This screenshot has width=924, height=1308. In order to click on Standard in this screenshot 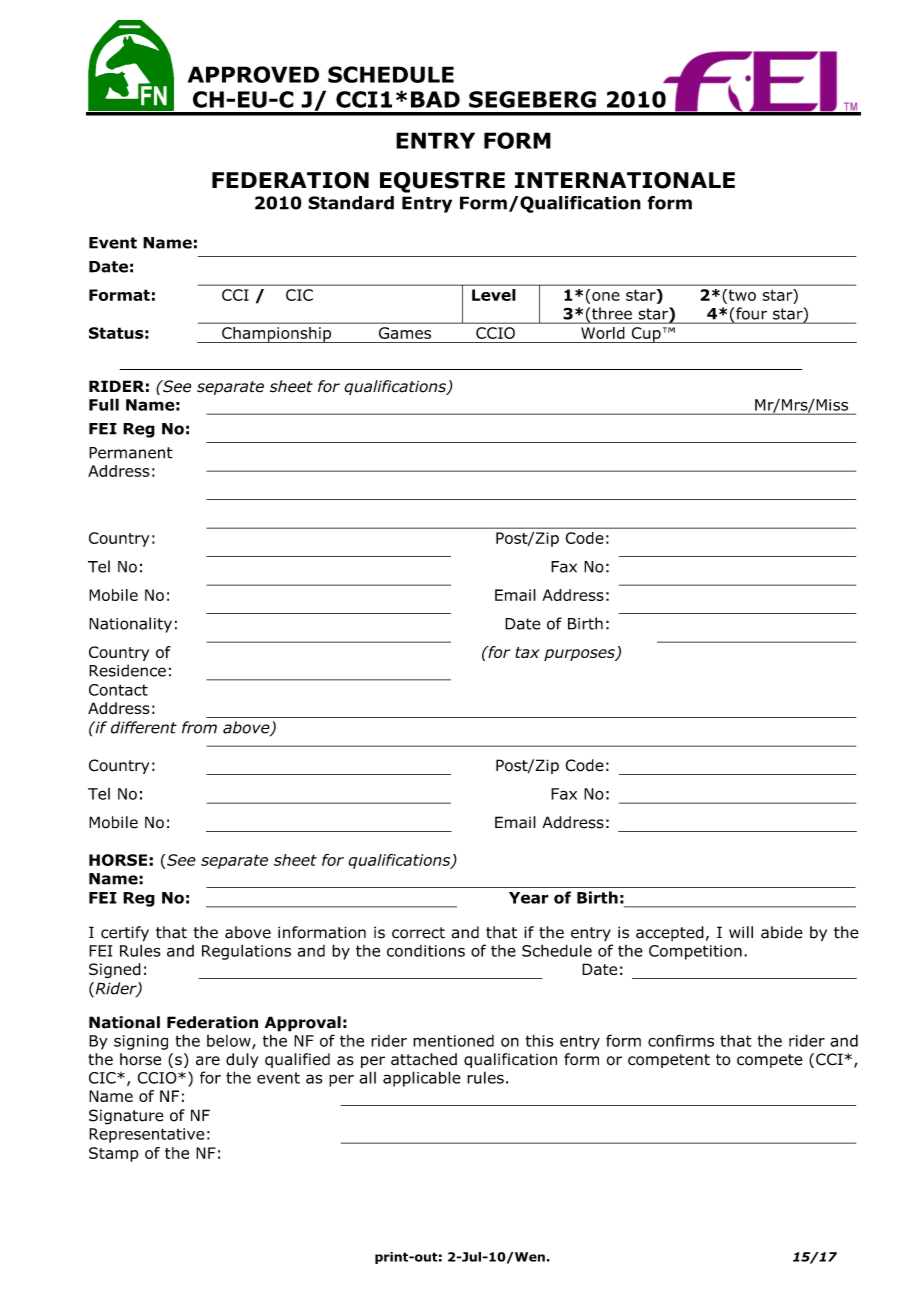, I will do `click(351, 203)`.
